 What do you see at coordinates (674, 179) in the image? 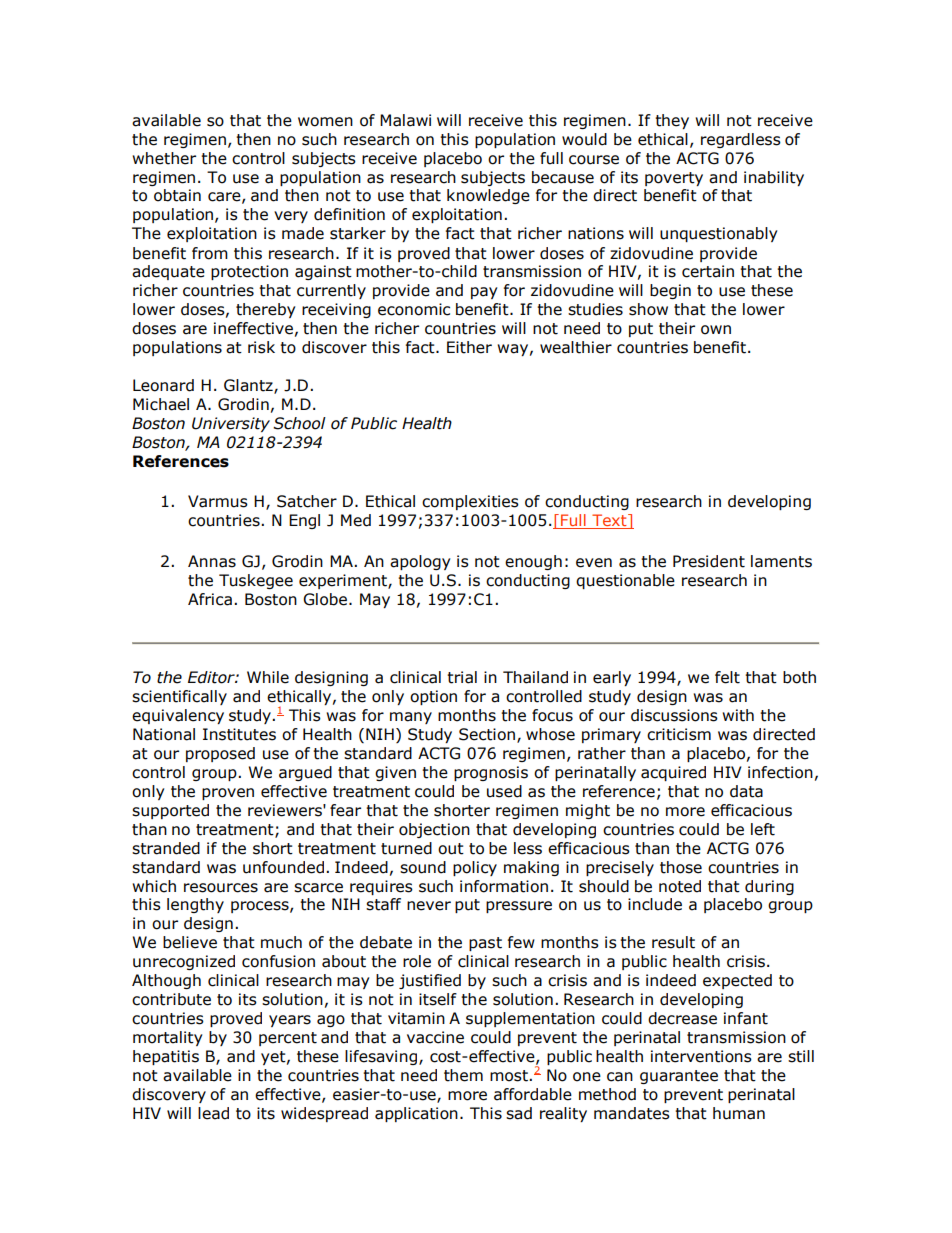
I see `poverty` at bounding box center [674, 179].
